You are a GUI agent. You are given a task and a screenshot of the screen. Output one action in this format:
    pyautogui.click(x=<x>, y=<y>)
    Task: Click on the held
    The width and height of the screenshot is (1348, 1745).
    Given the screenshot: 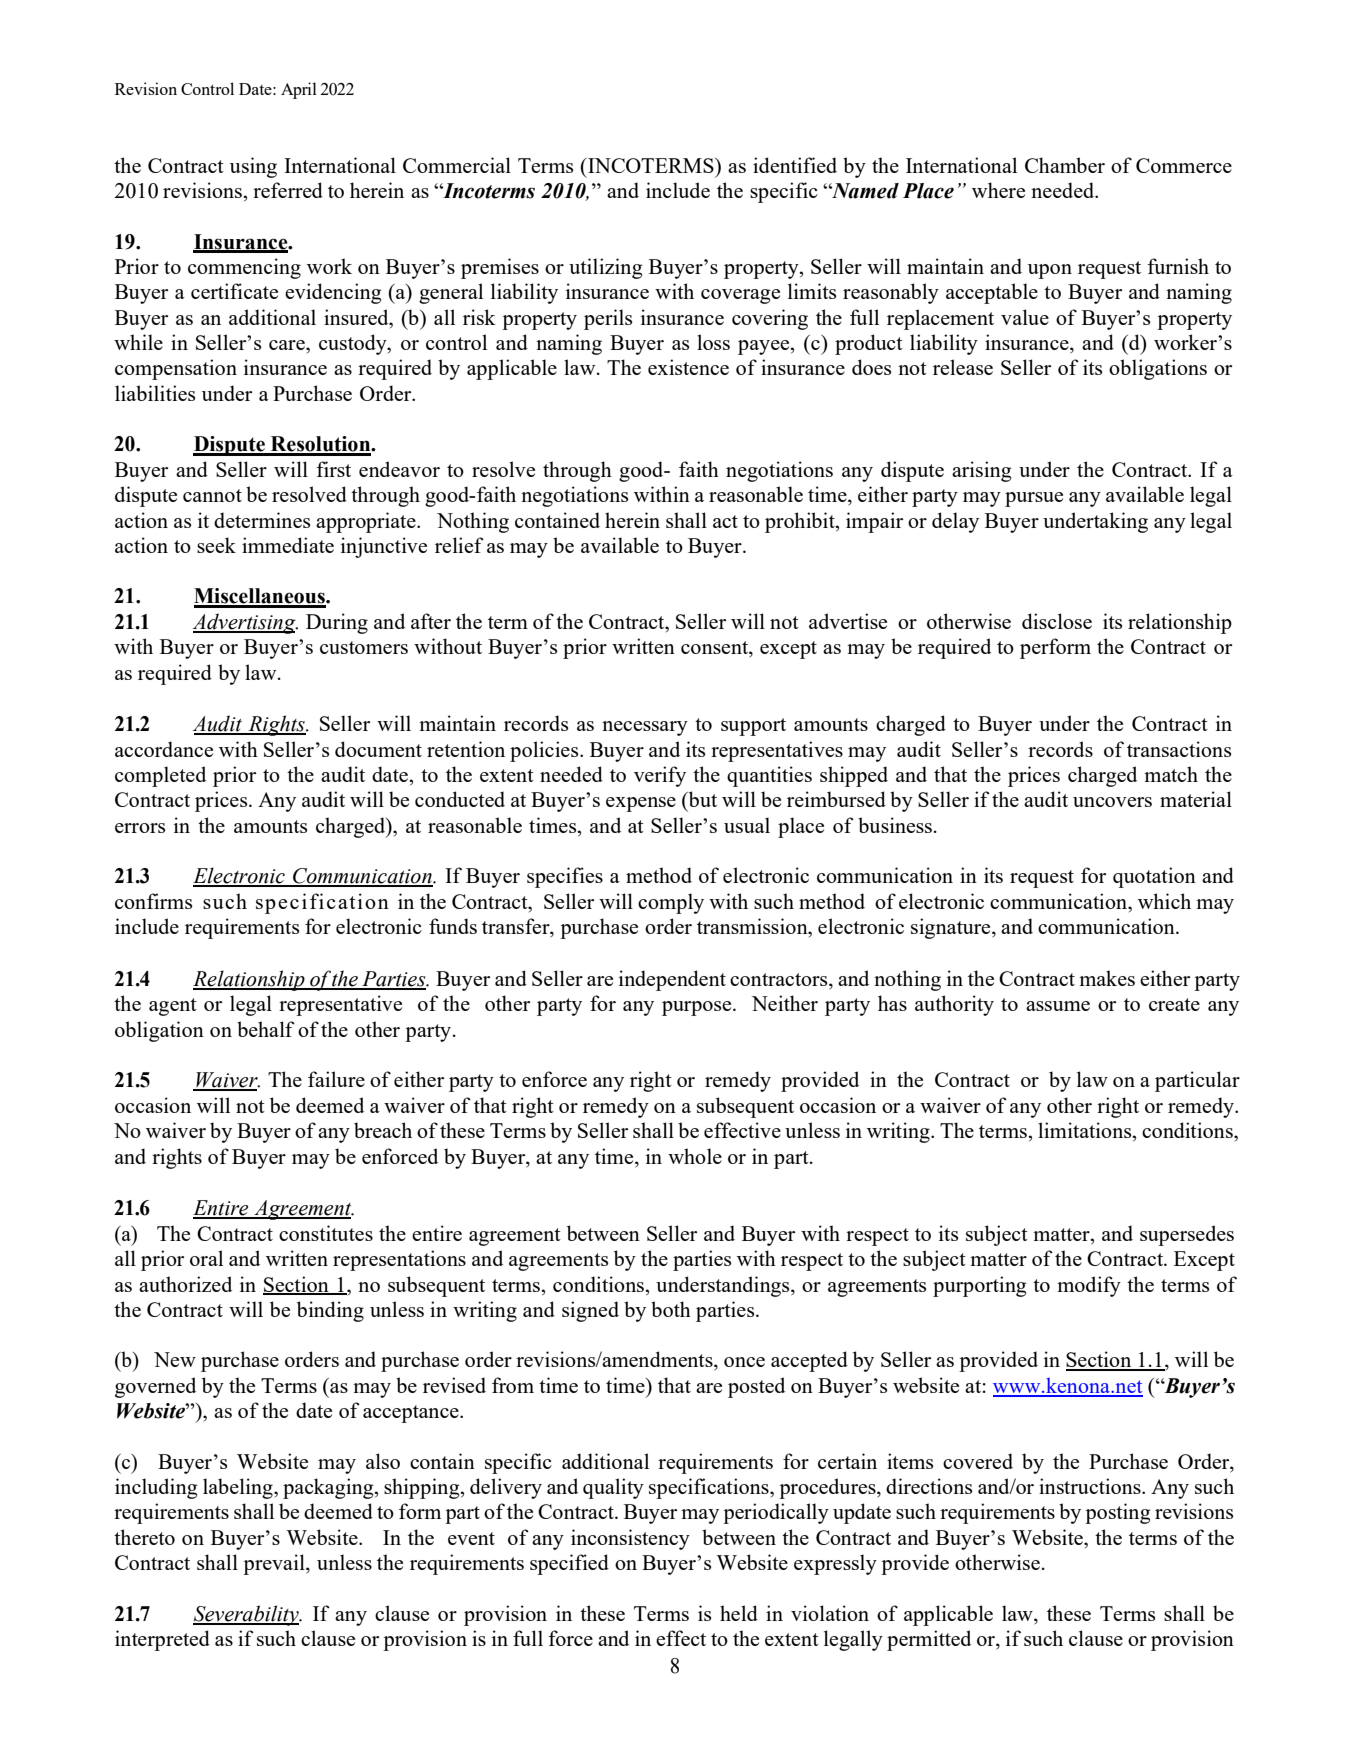 What is the action you would take?
    pyautogui.click(x=739, y=1613)
